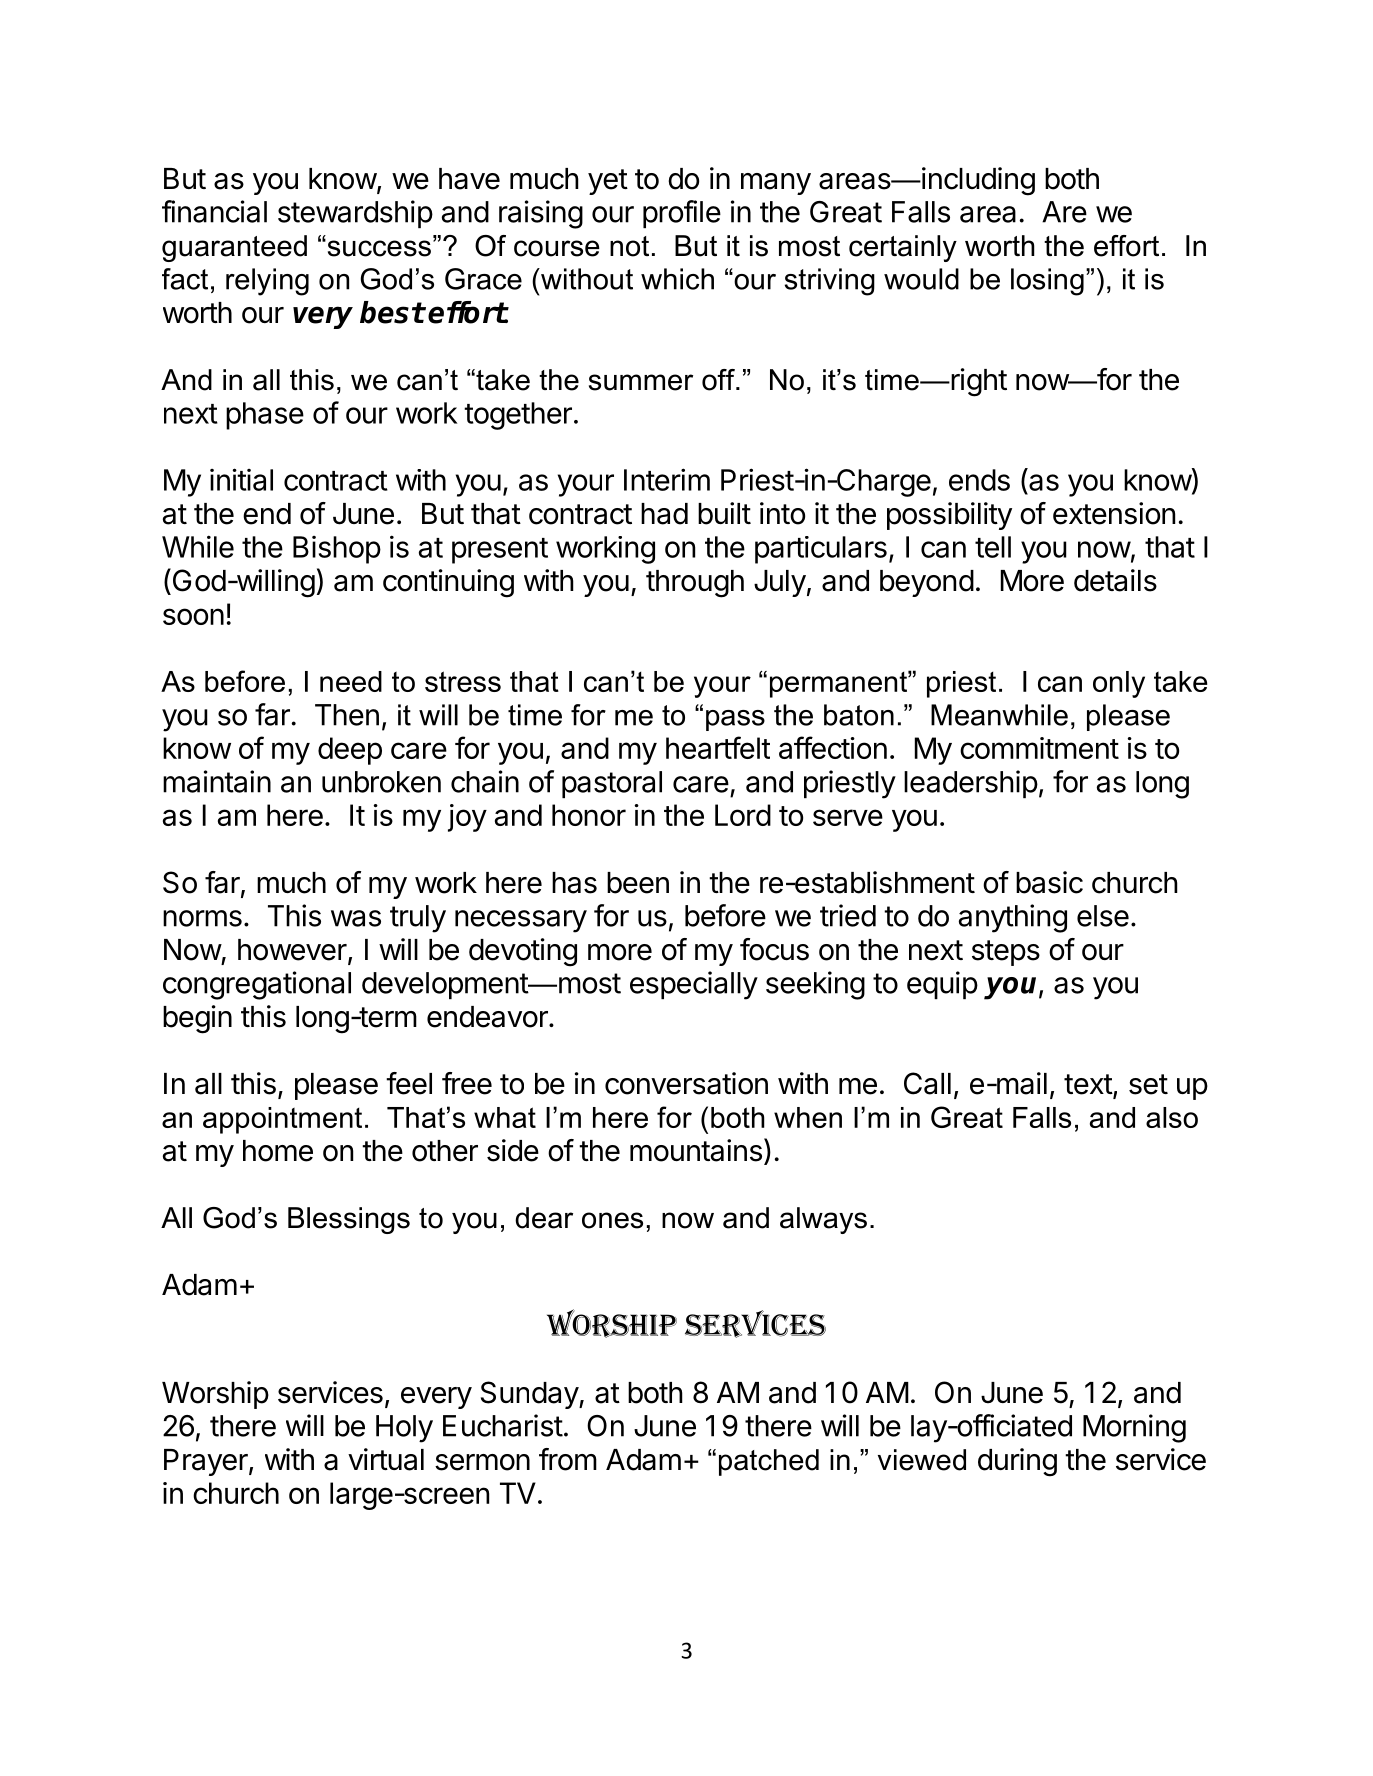 The height and width of the screenshot is (1776, 1373). I want to click on losing, so click(1047, 282).
